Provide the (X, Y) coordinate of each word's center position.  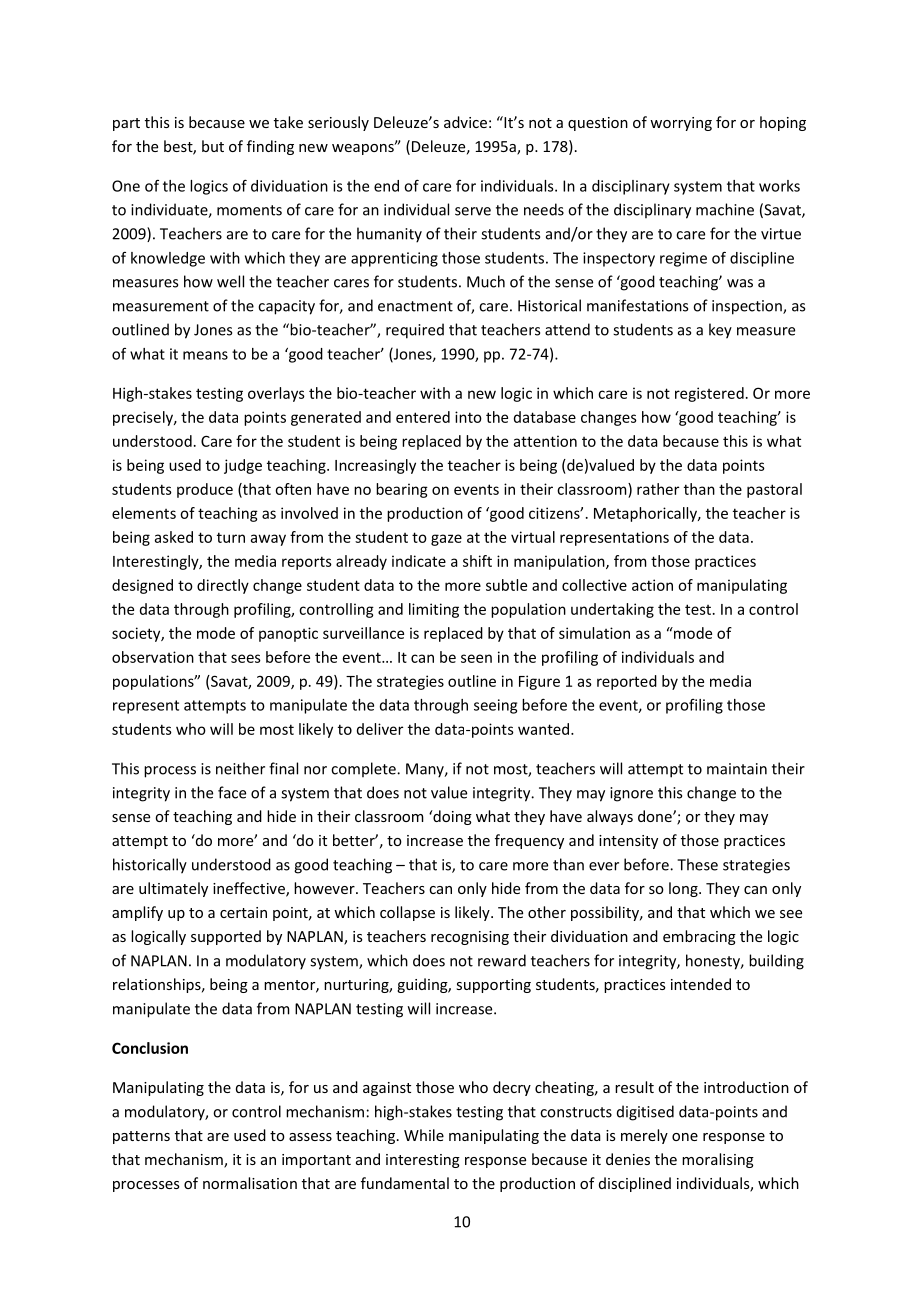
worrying (681, 124)
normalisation (250, 1183)
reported (627, 682)
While (424, 1135)
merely (644, 1136)
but (213, 146)
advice (465, 122)
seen (476, 658)
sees (246, 658)
